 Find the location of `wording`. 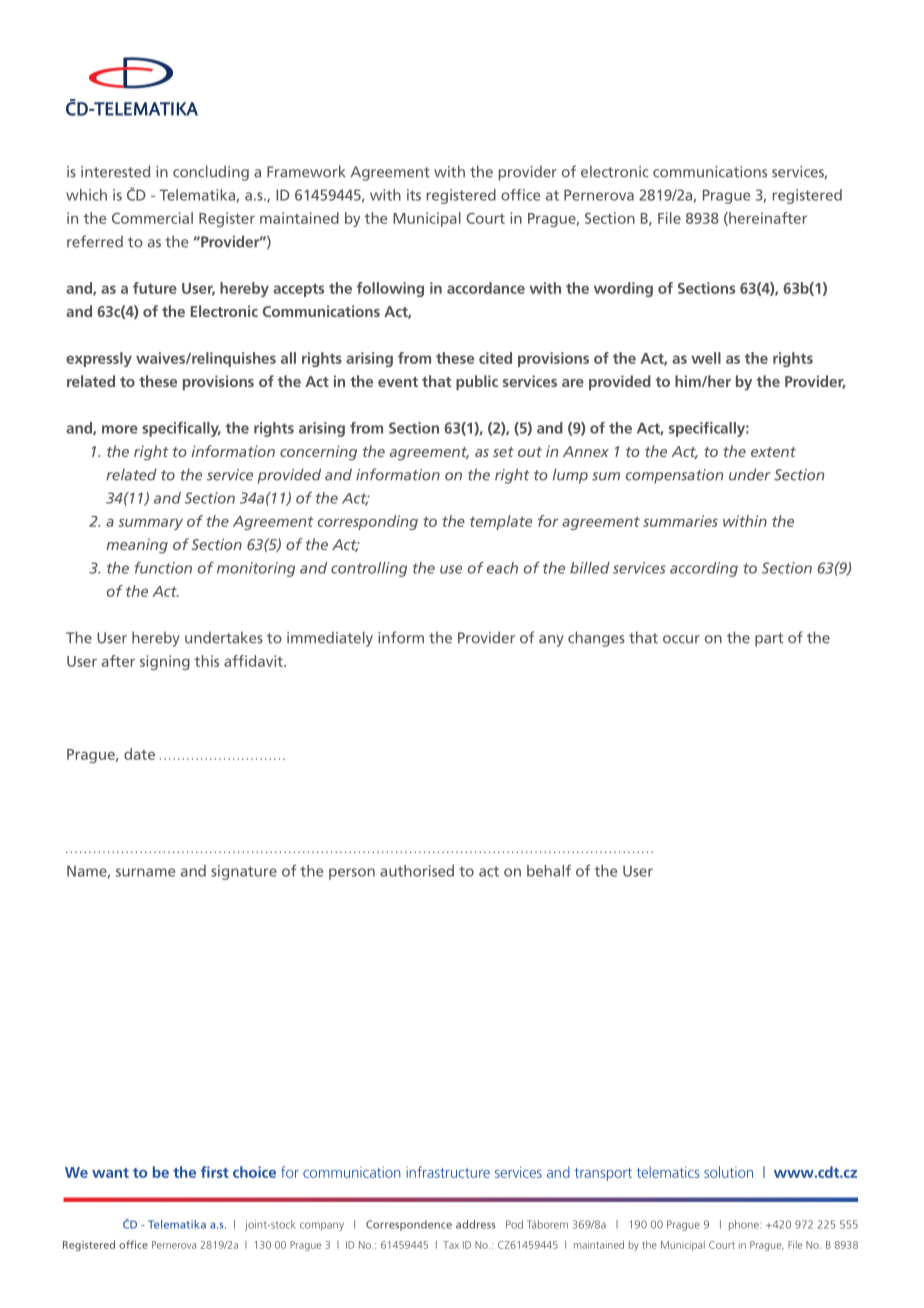

wording is located at coordinates (623, 289).
